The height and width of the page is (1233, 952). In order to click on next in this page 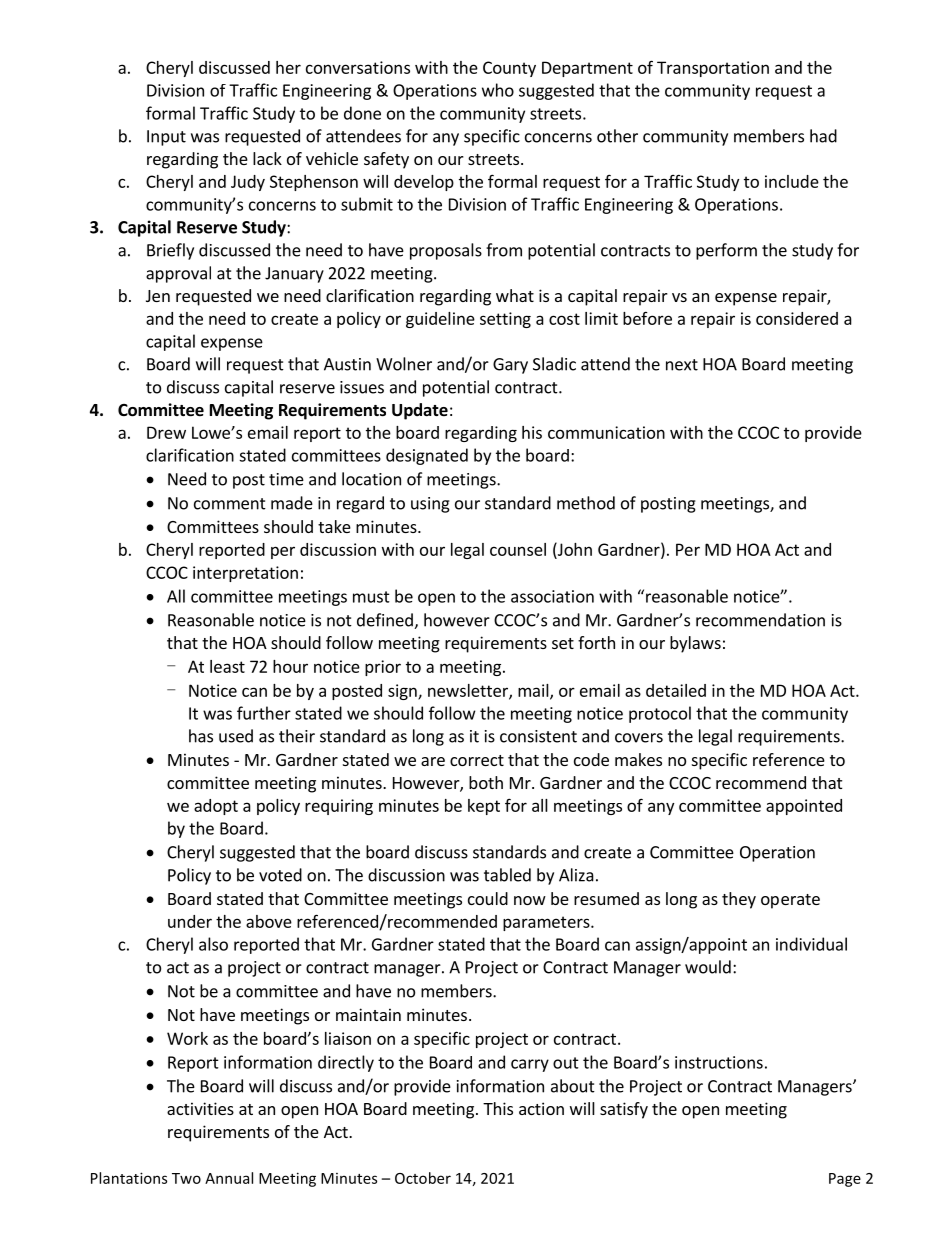, I will do `click(682, 365)`.
